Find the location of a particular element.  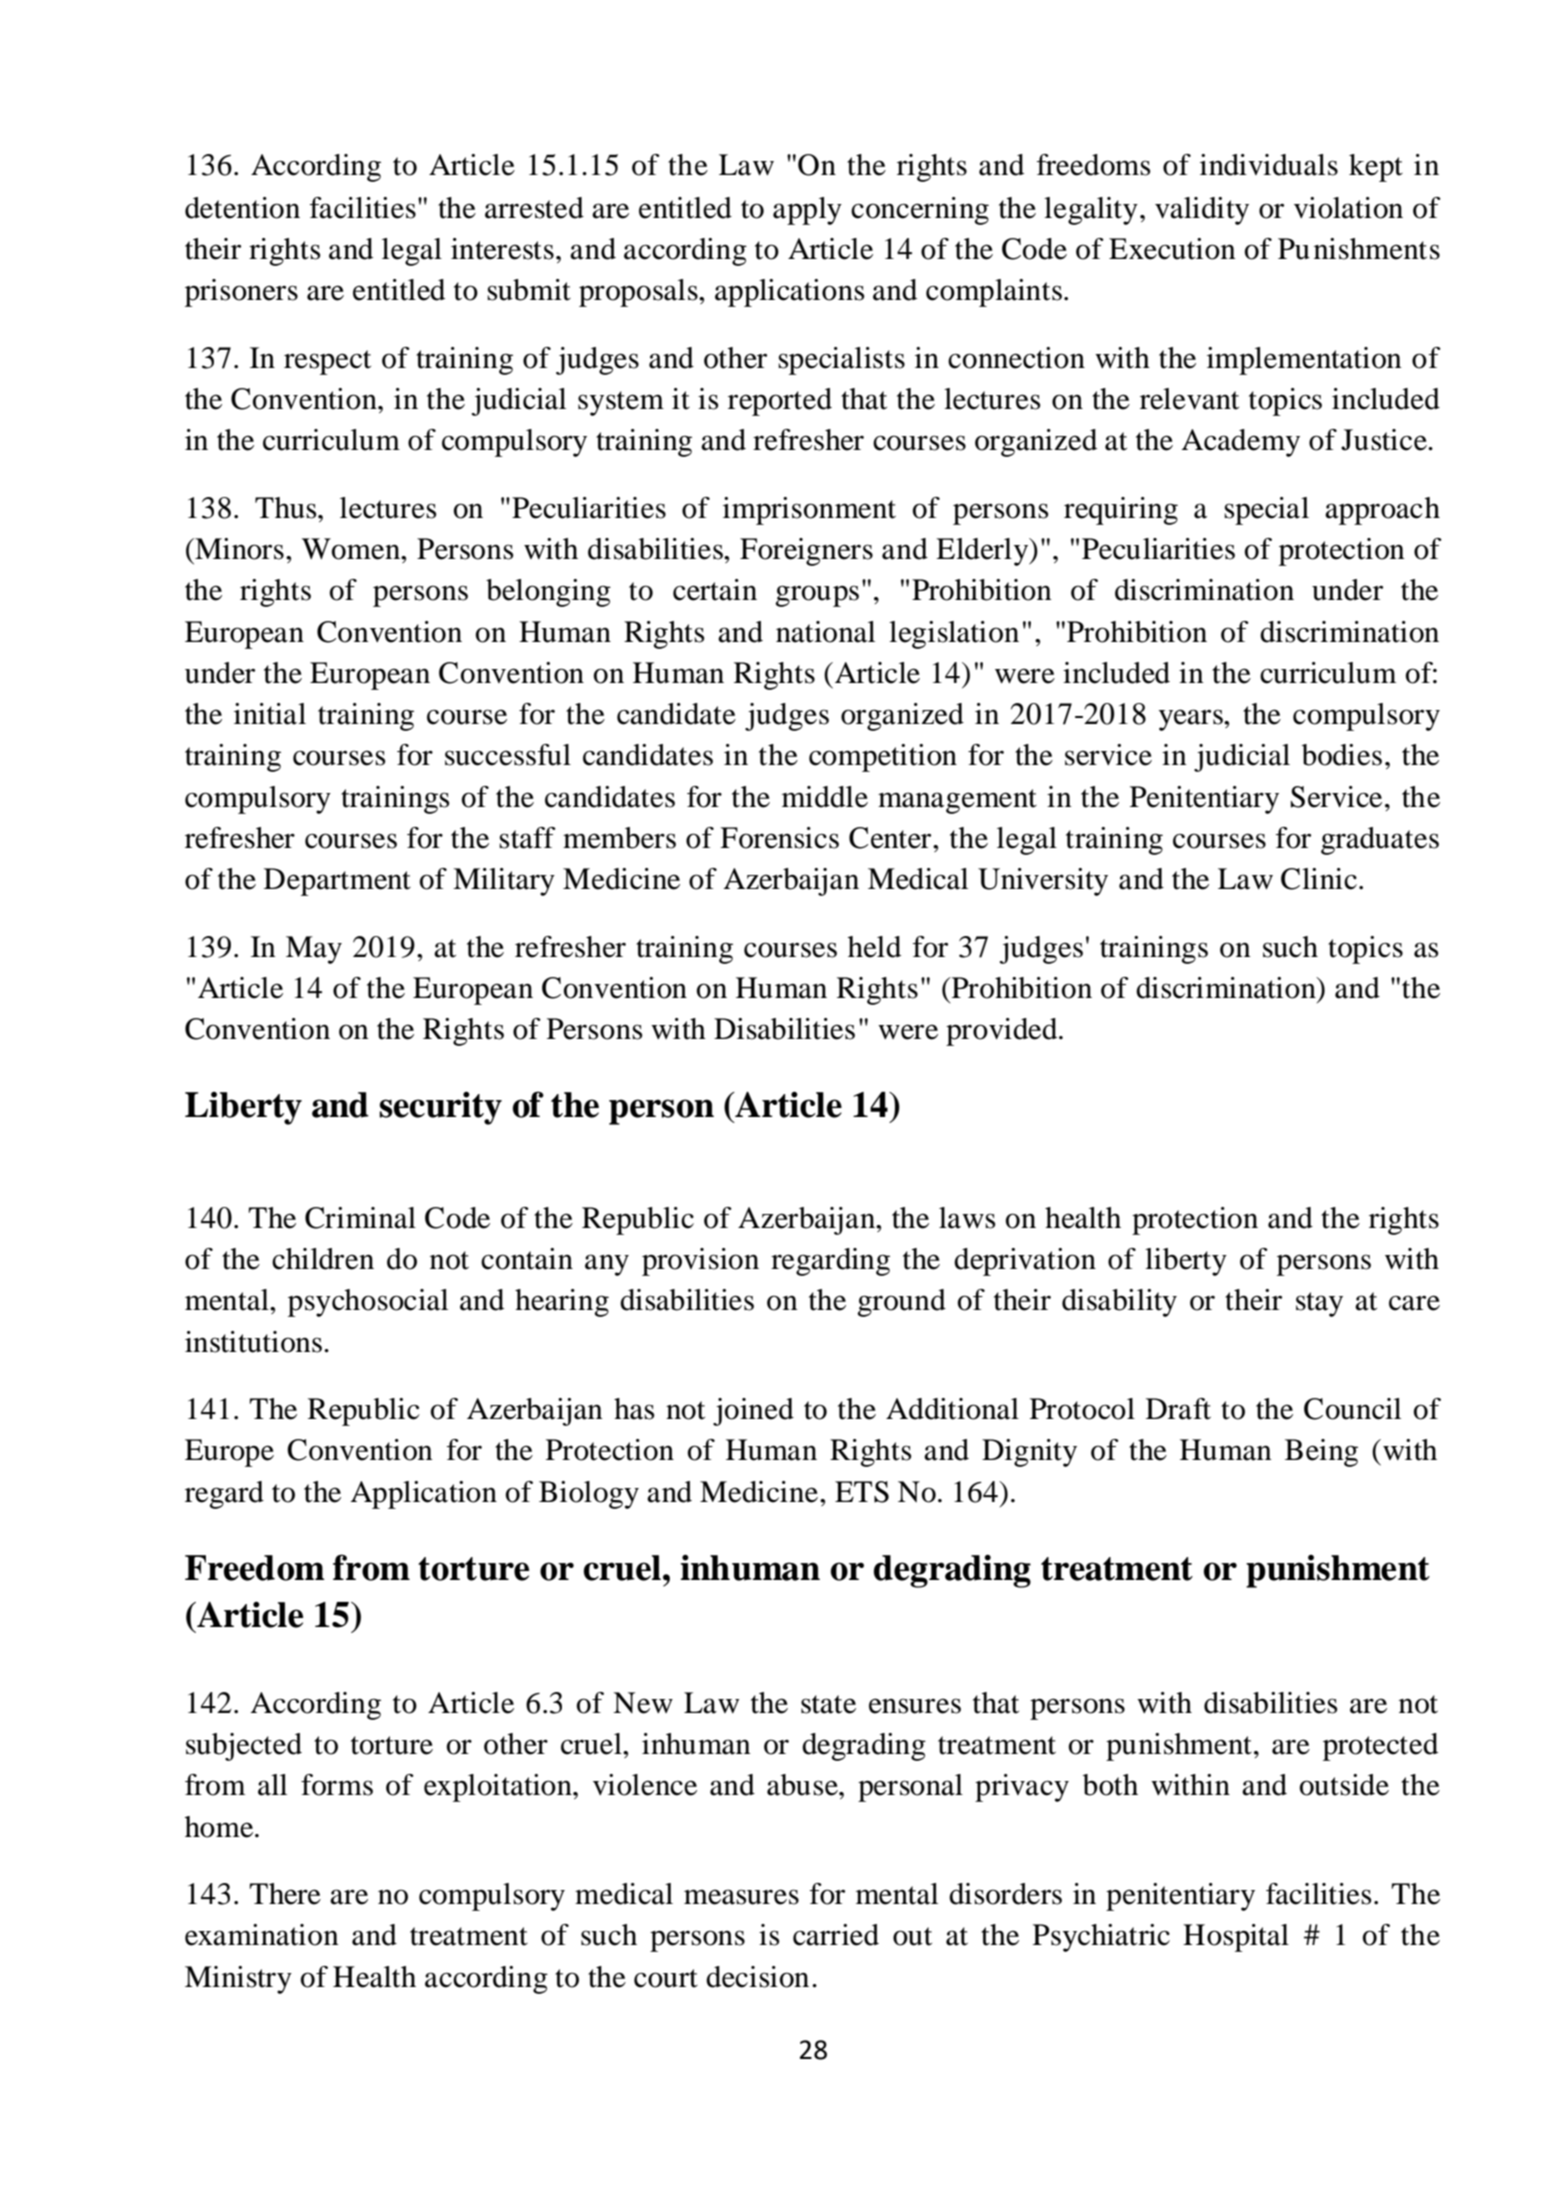

bodies is located at coordinates (1342, 755).
